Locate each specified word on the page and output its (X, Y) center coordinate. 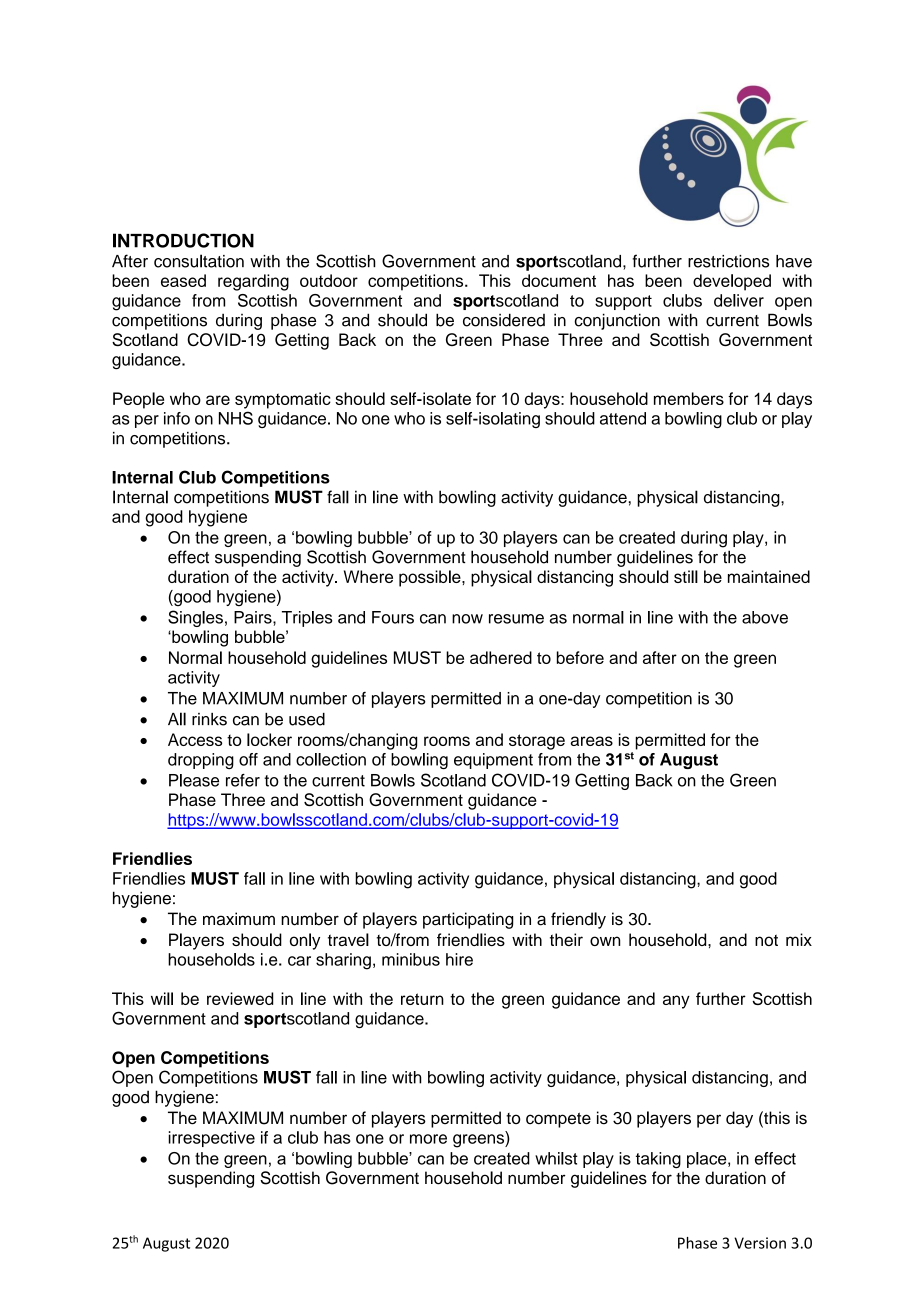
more (428, 1139)
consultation (199, 261)
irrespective (211, 1139)
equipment (493, 761)
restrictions (728, 261)
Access (195, 739)
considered (504, 320)
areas (591, 741)
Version (760, 1243)
